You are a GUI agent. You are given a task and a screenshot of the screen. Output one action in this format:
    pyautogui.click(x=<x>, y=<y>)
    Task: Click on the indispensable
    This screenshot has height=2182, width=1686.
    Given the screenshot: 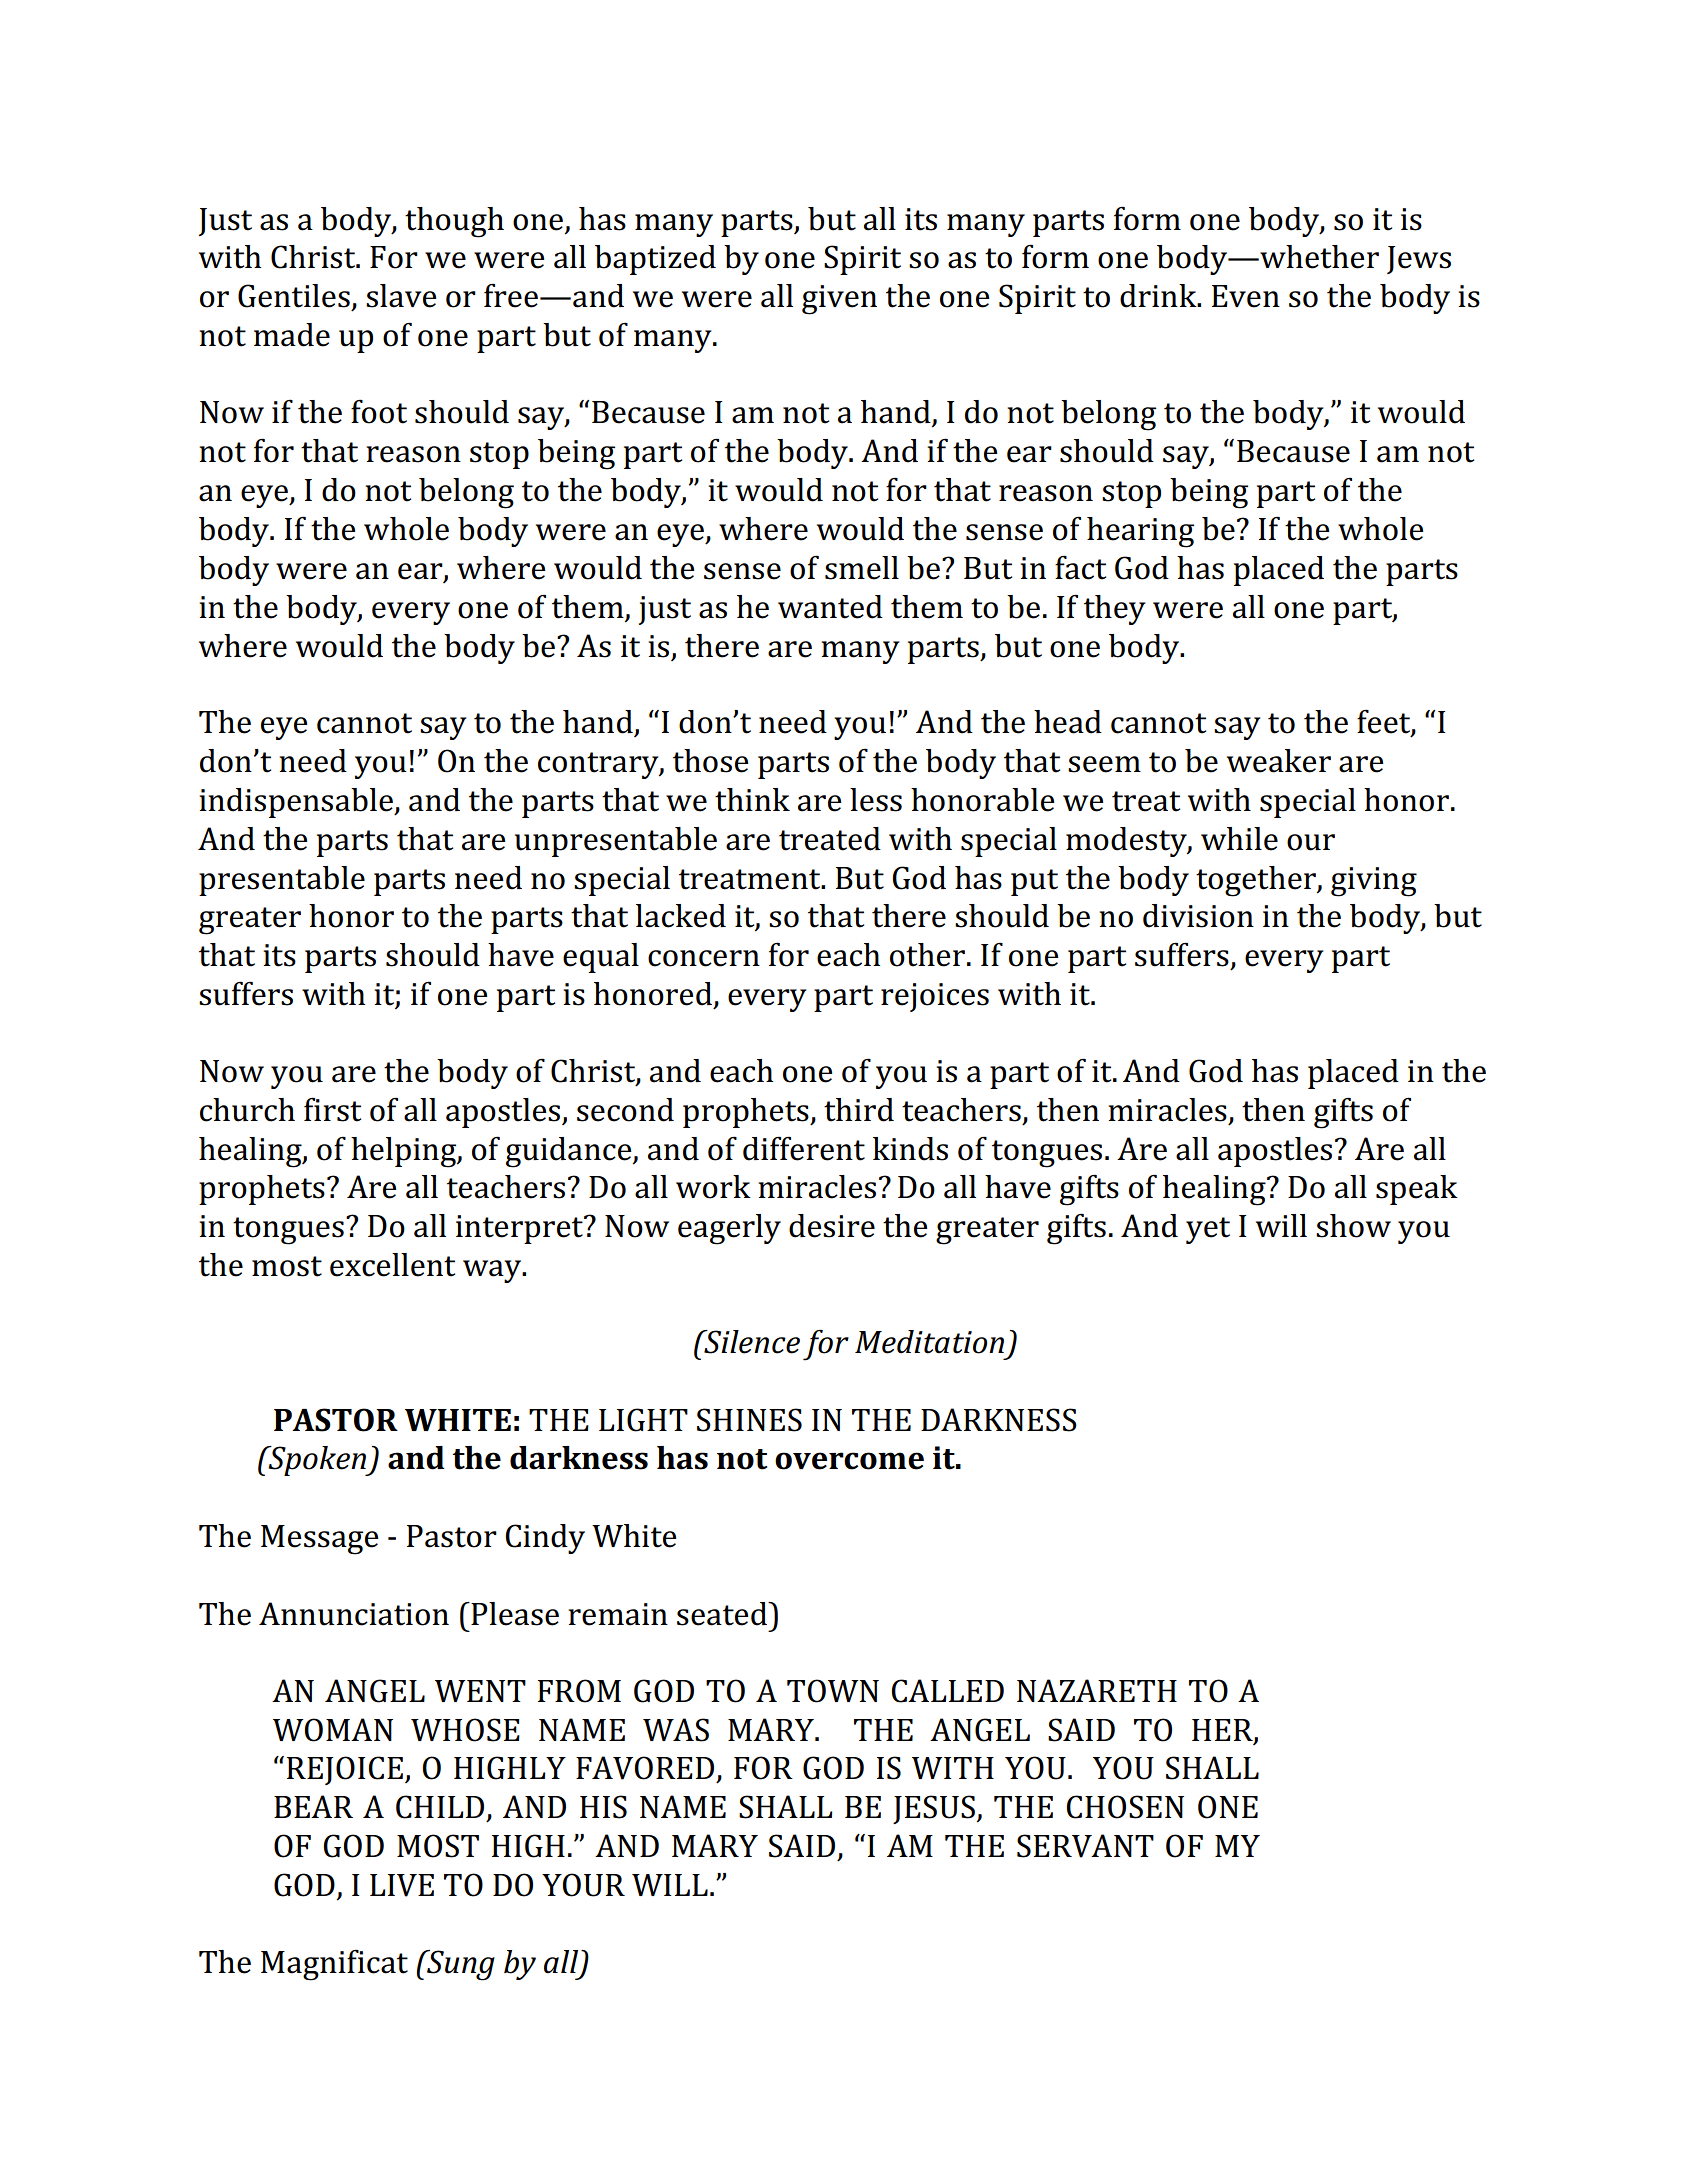 What is the action you would take?
    pyautogui.click(x=297, y=803)
